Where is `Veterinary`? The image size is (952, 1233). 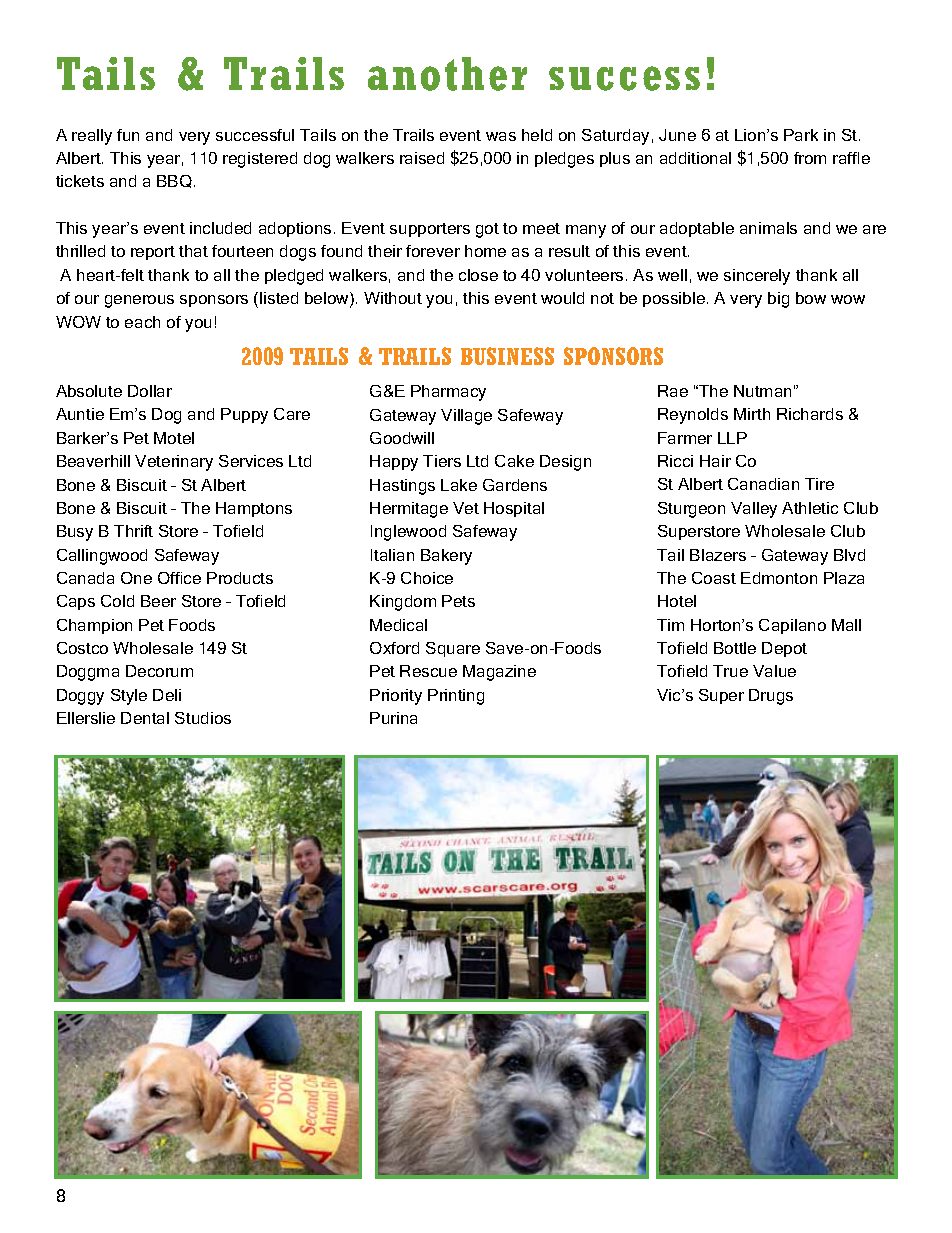
Veterinary is located at coordinates (174, 463).
